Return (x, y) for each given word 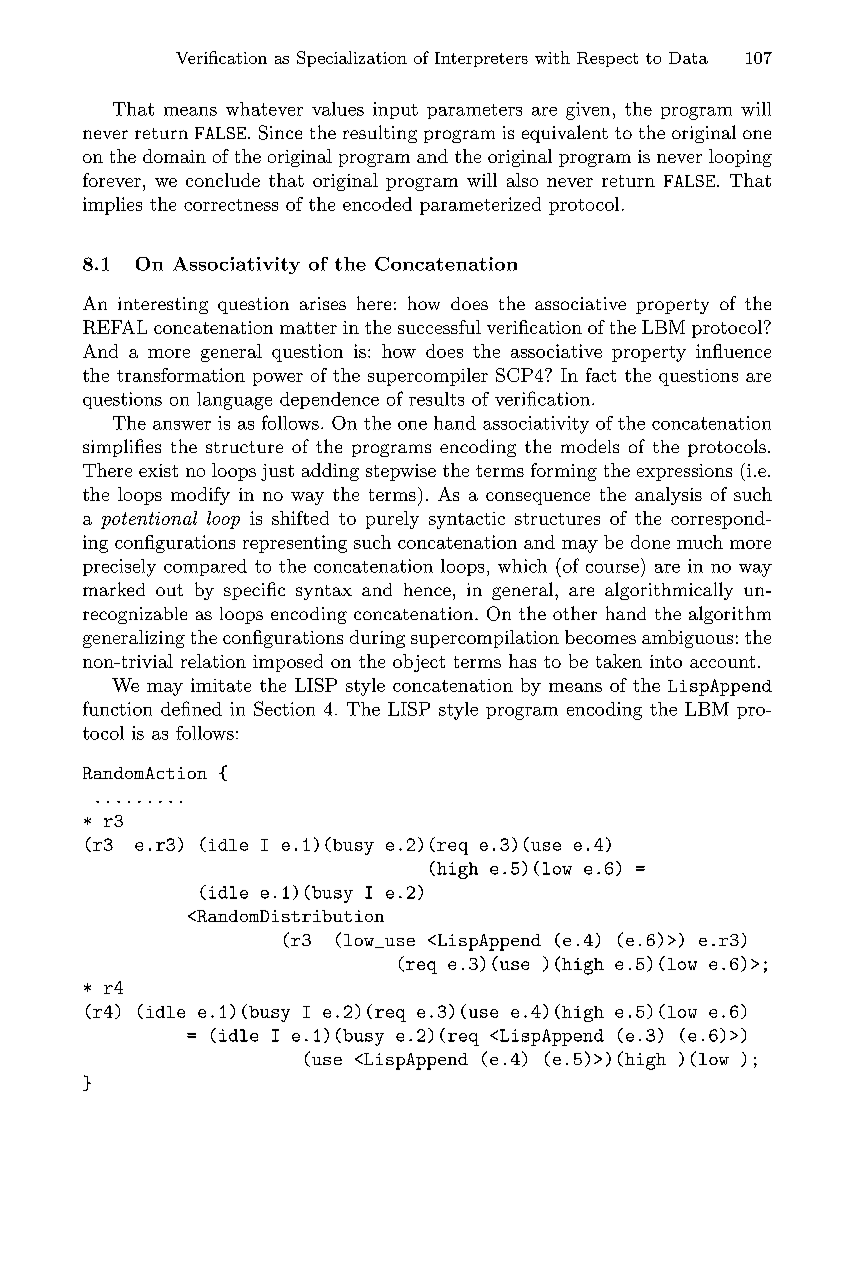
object (419, 663)
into (666, 661)
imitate (221, 685)
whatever (264, 109)
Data (688, 58)
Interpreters (481, 59)
